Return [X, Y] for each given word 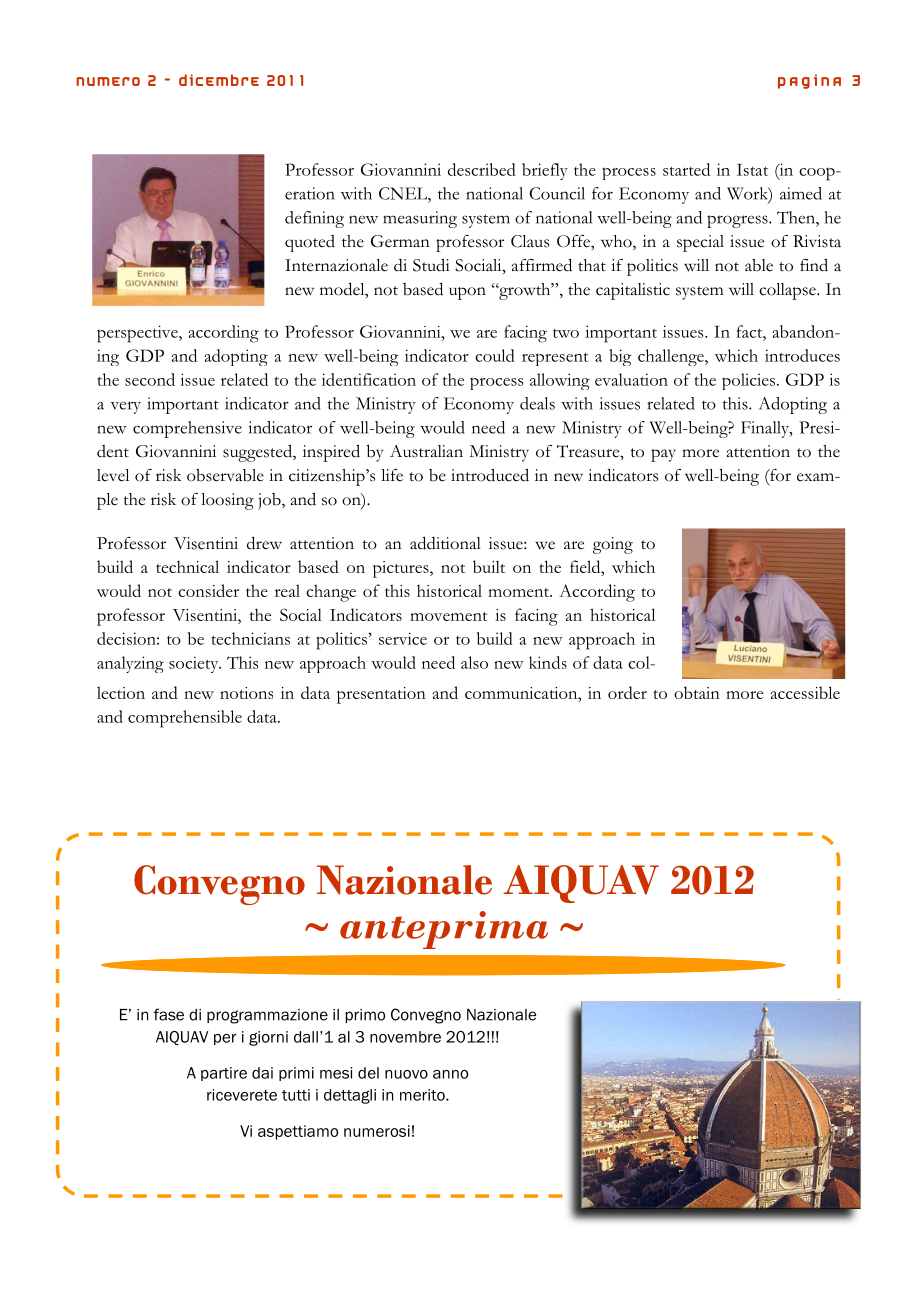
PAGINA [809, 81]
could [495, 355]
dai [262, 1073]
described [482, 169]
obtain [697, 692]
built [489, 566]
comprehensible [185, 719]
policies [748, 381]
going [613, 545]
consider [208, 590]
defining [314, 219]
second [150, 379]
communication [522, 693]
